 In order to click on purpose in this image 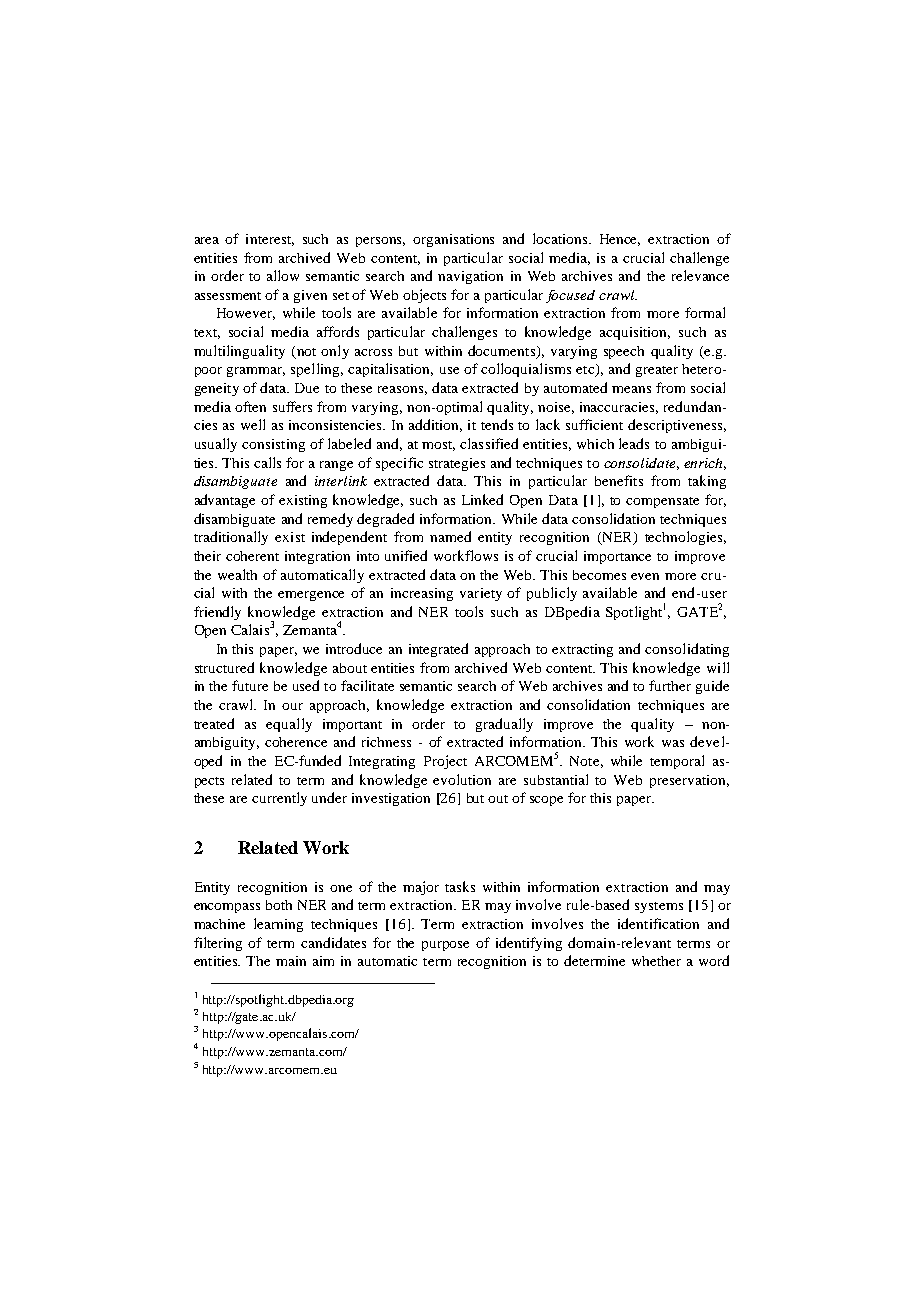, I will do `click(445, 946)`.
